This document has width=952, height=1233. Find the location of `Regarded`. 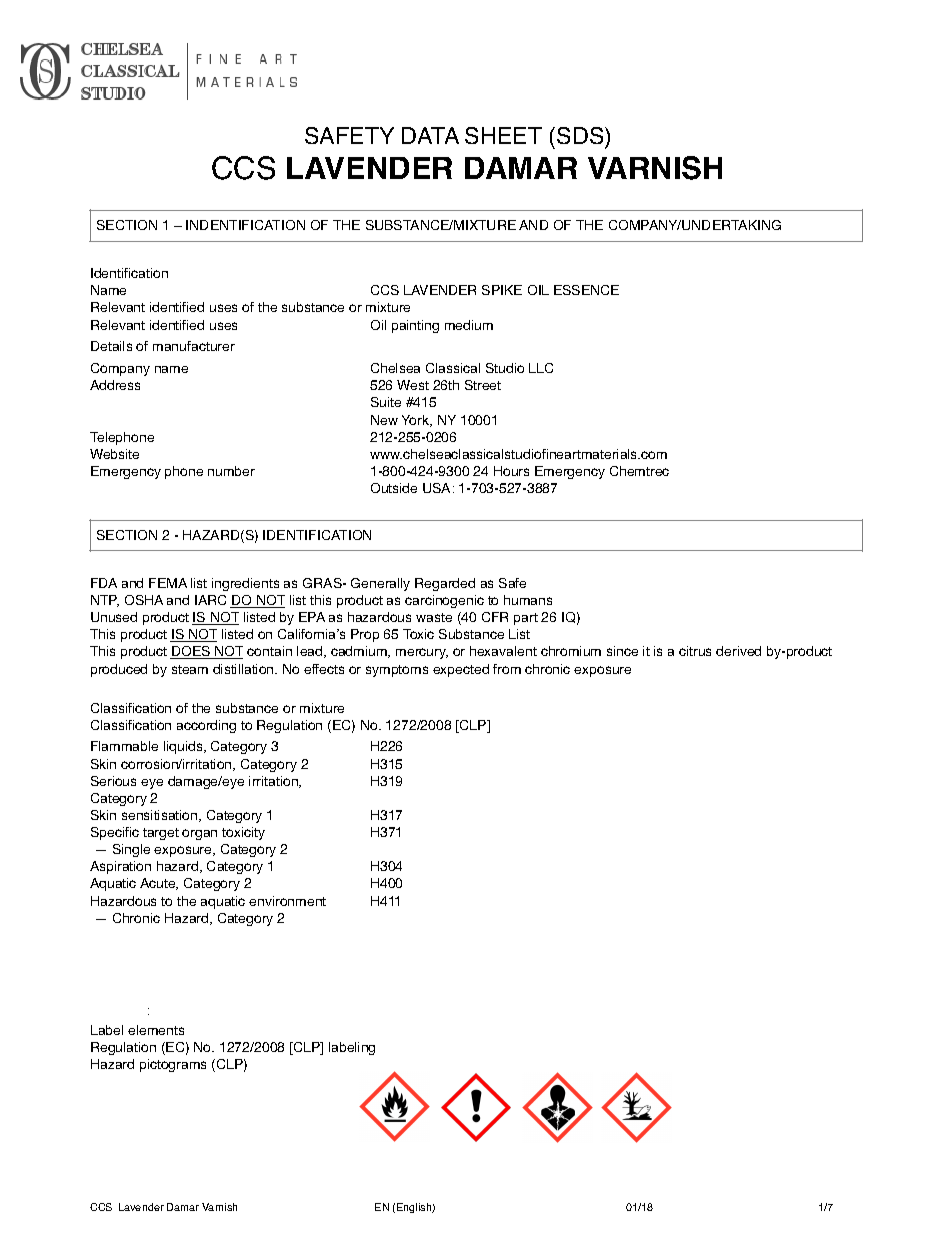

Regarded is located at coordinates (445, 584).
